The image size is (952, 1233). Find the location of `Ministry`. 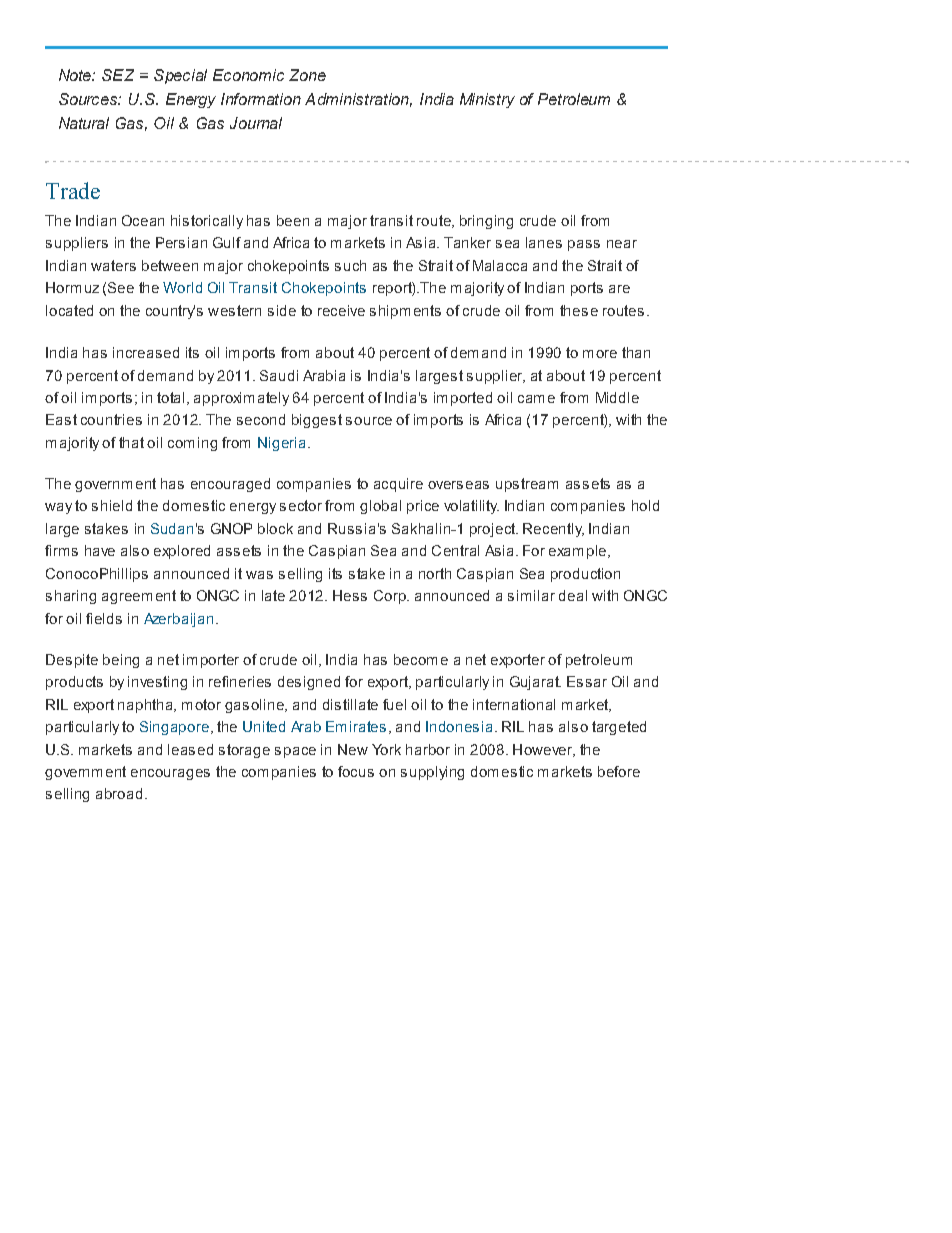

Ministry is located at coordinates (487, 100).
